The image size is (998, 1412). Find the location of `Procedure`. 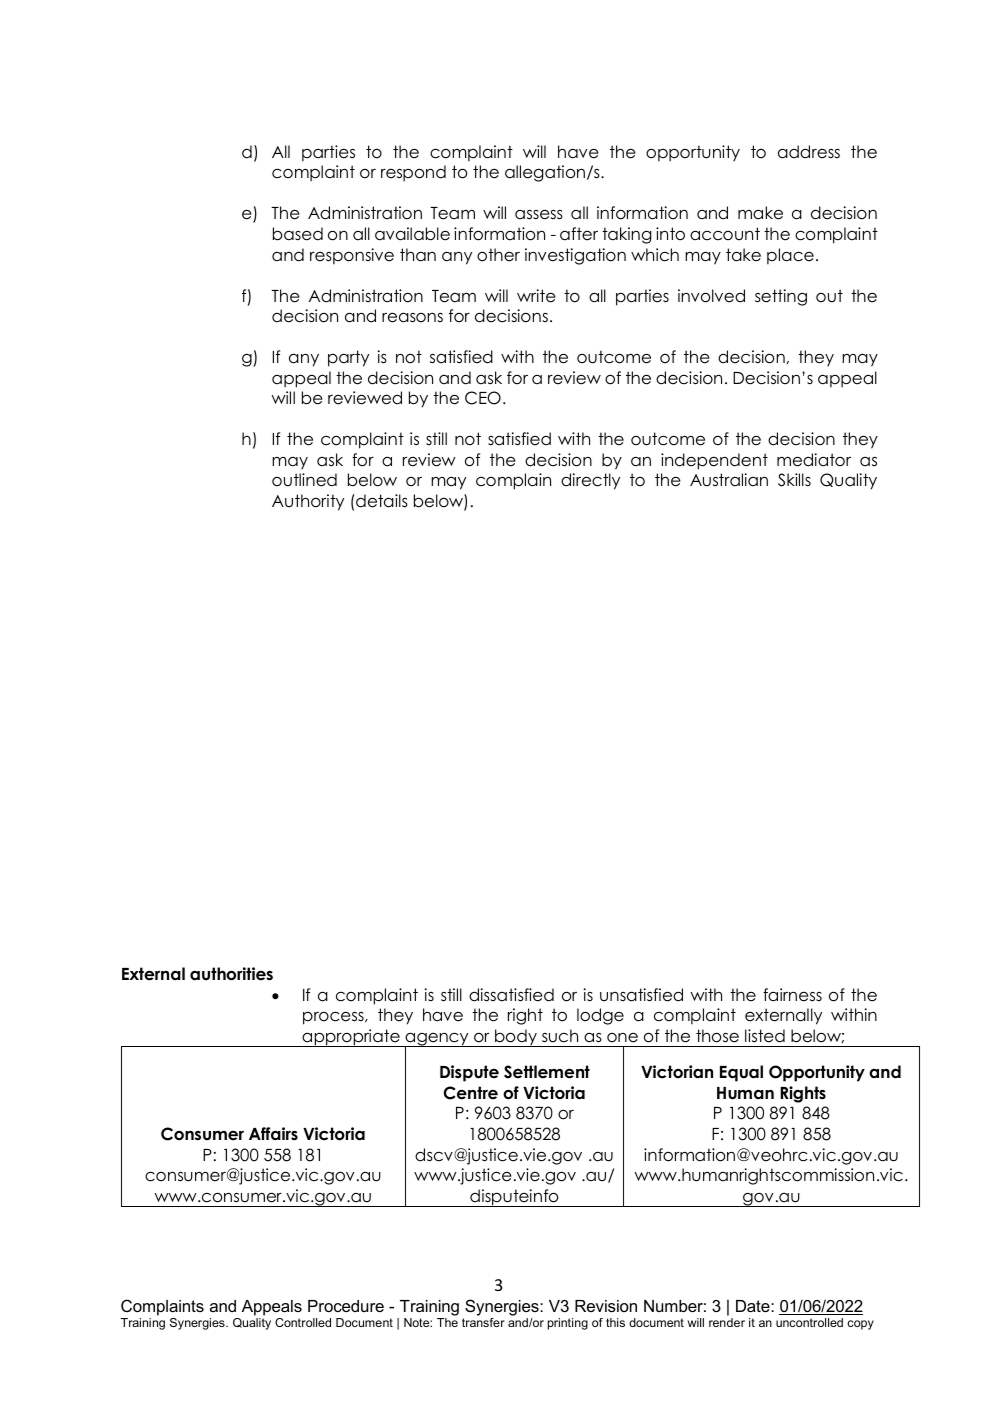

Procedure is located at coordinates (346, 1306).
